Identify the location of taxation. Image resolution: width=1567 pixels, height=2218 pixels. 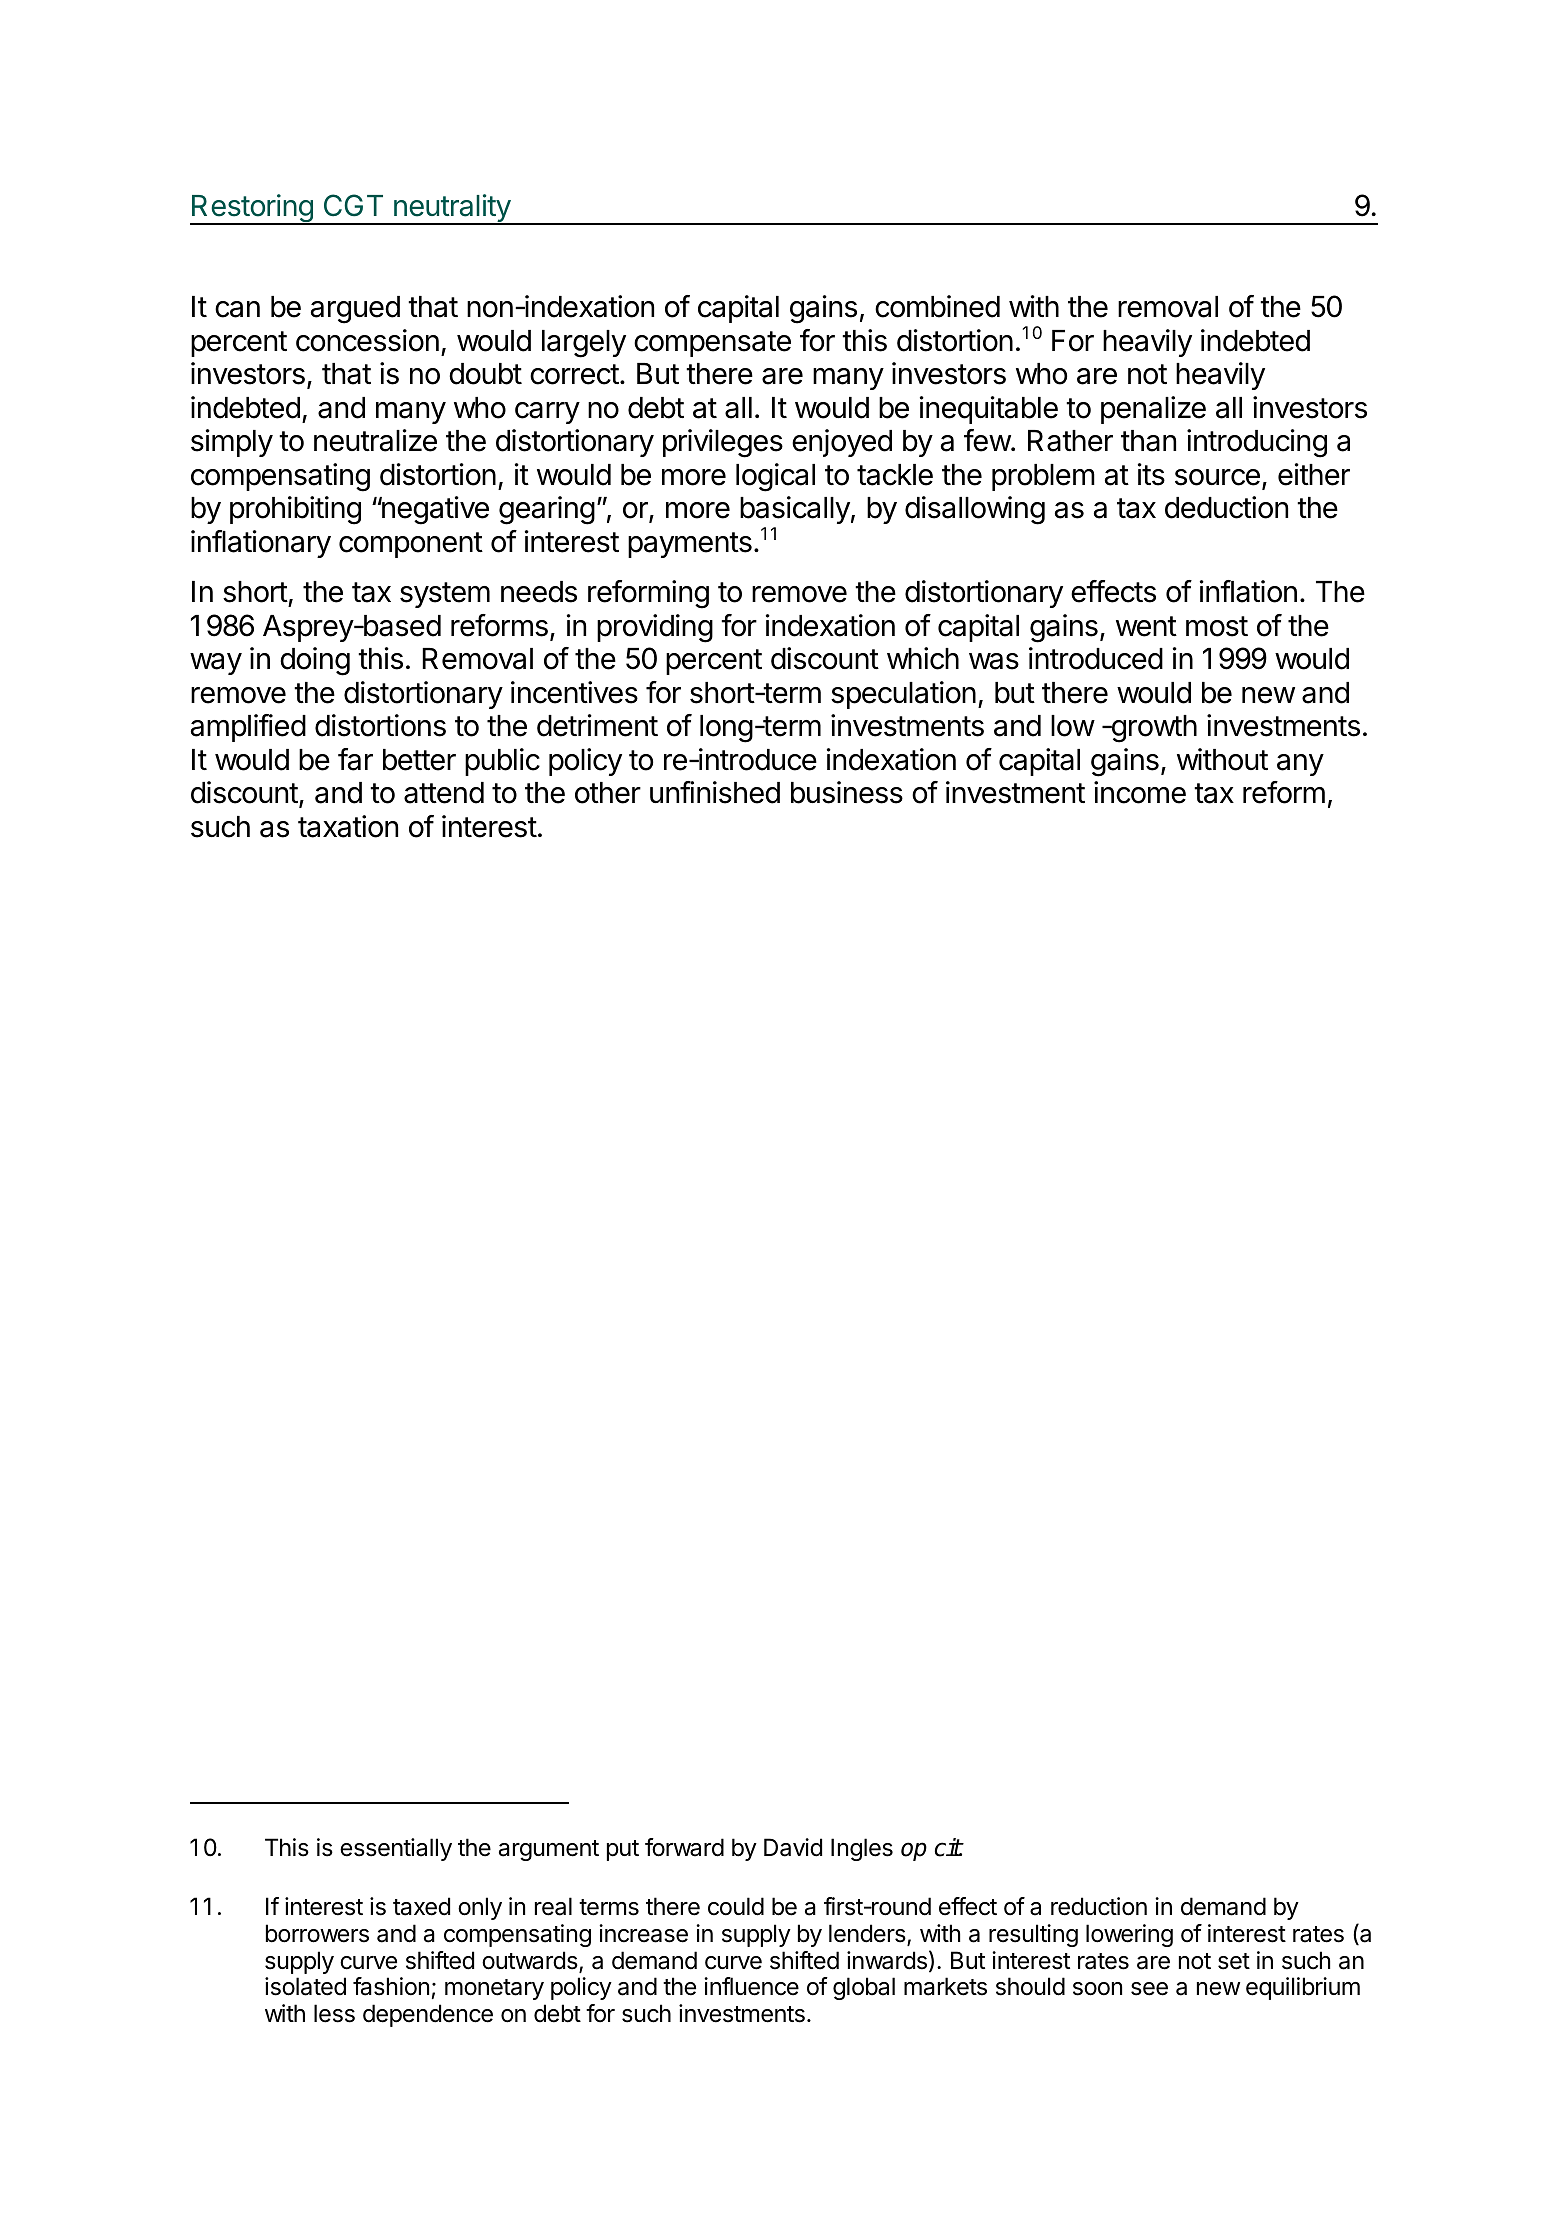
(348, 826).
